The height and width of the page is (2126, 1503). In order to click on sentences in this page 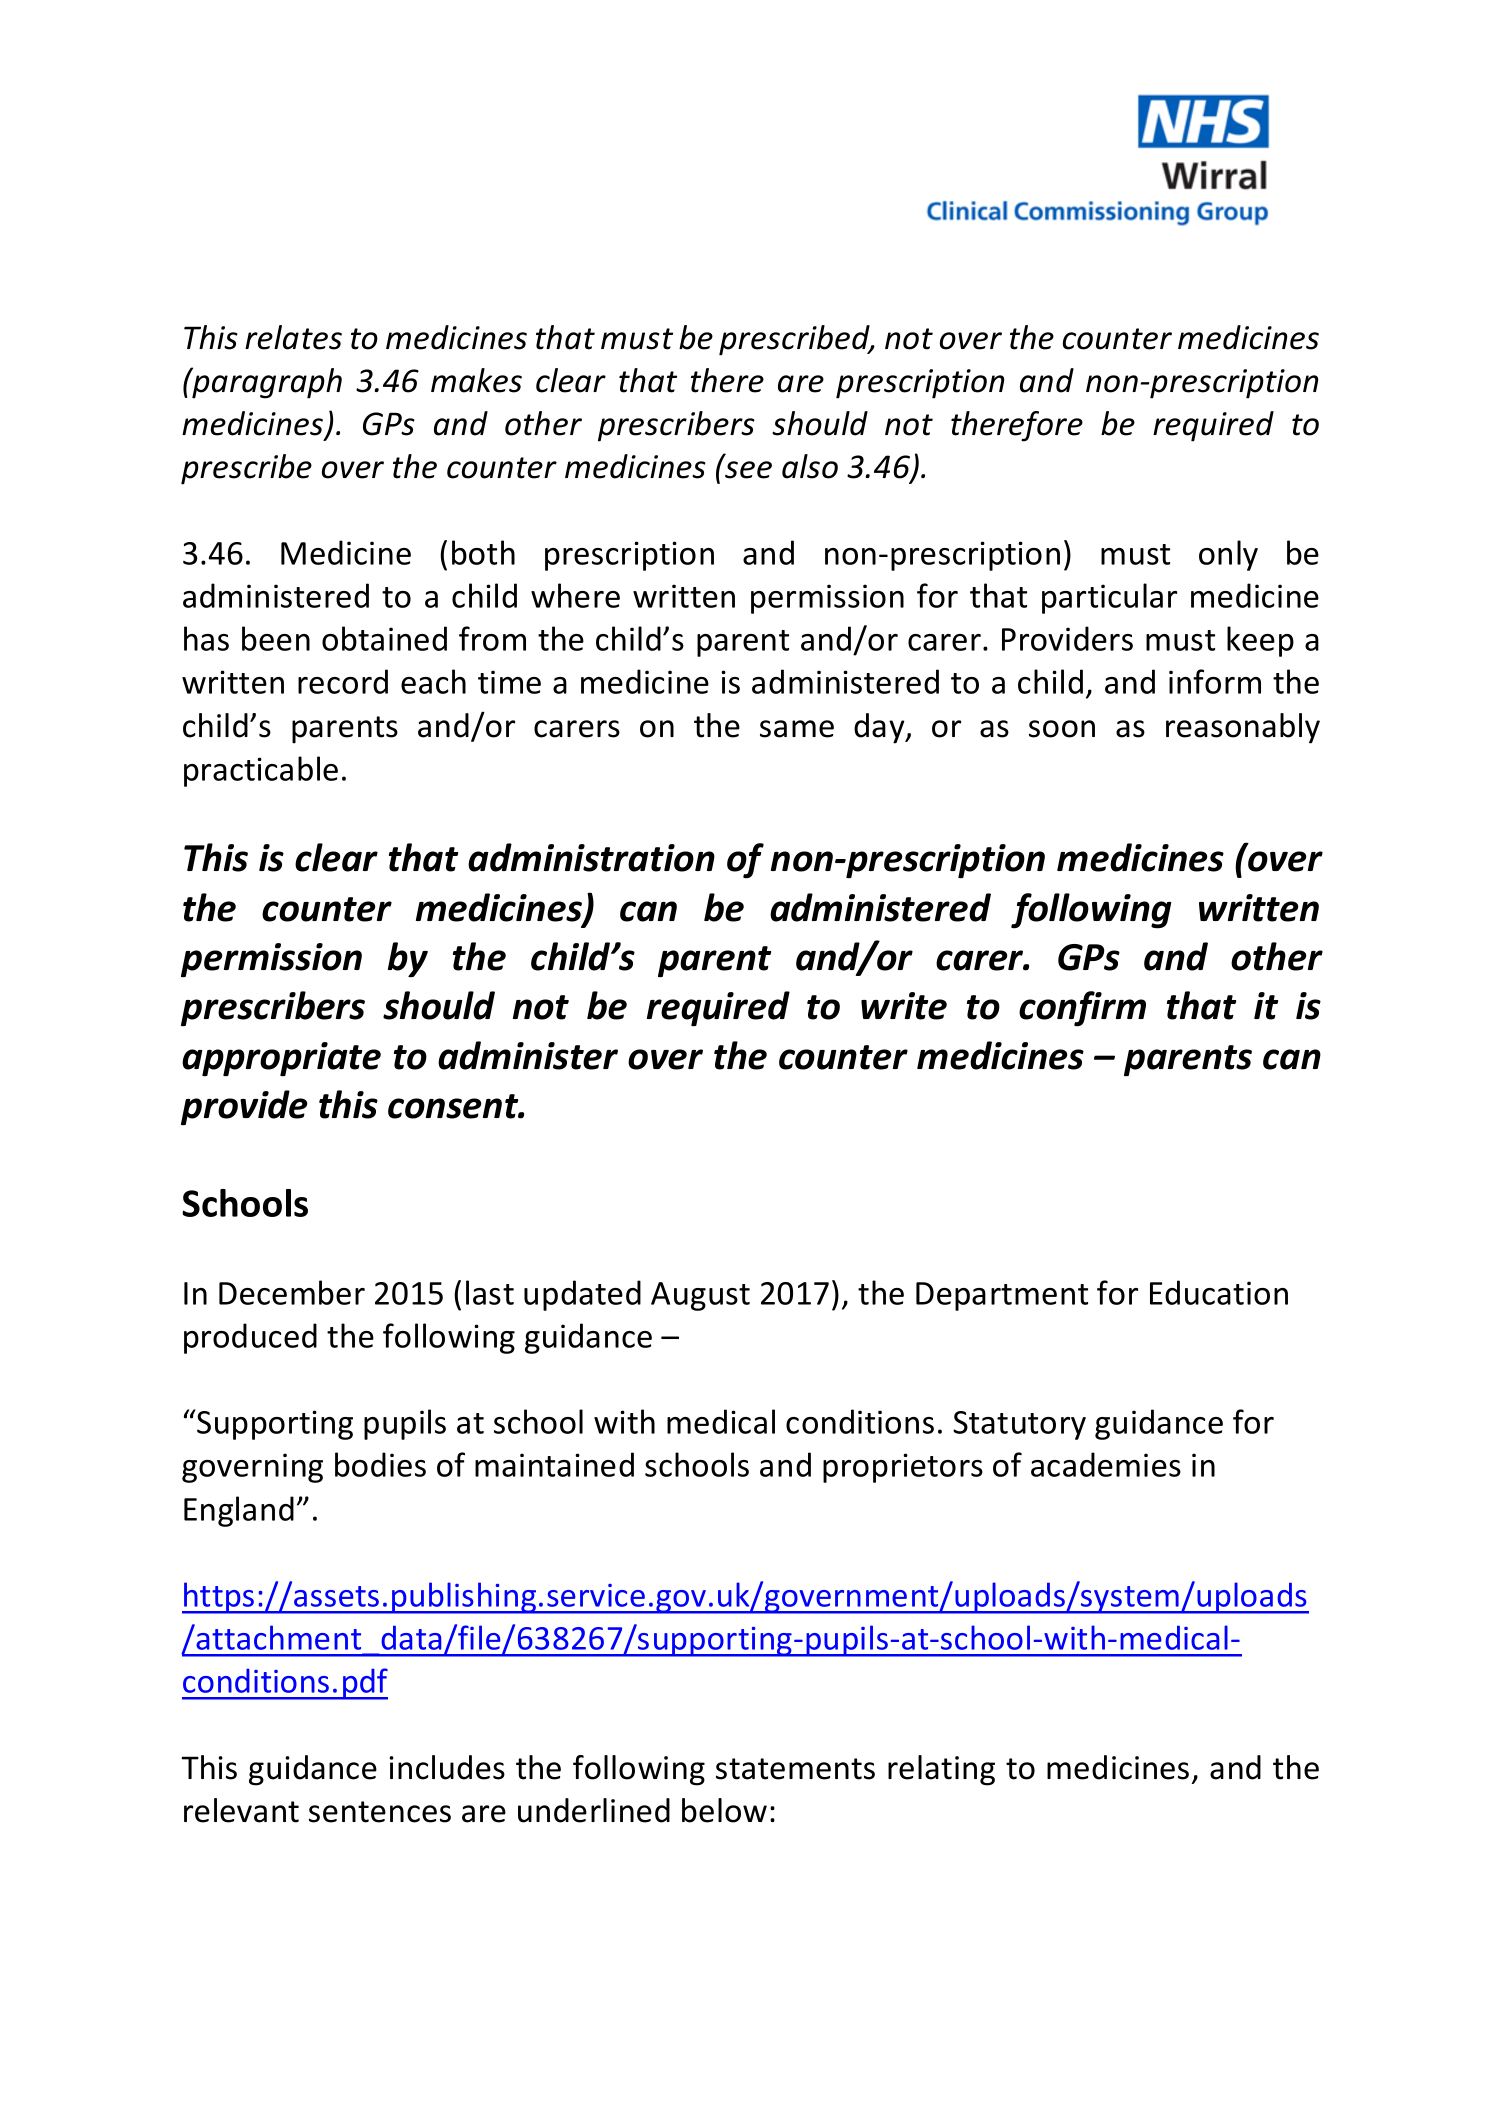, I will do `click(380, 1812)`.
